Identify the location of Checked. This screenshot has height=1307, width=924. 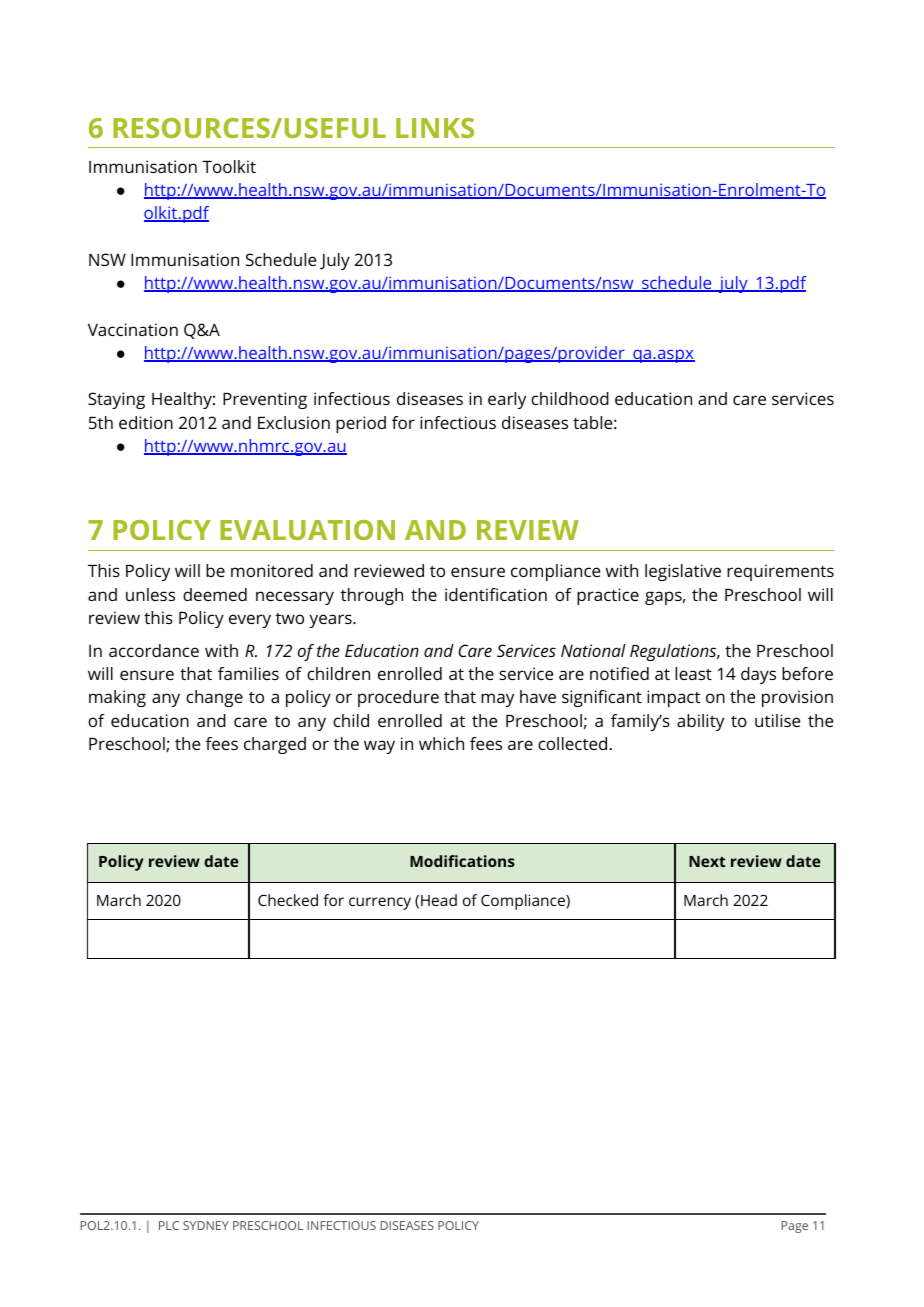
(288, 900).
